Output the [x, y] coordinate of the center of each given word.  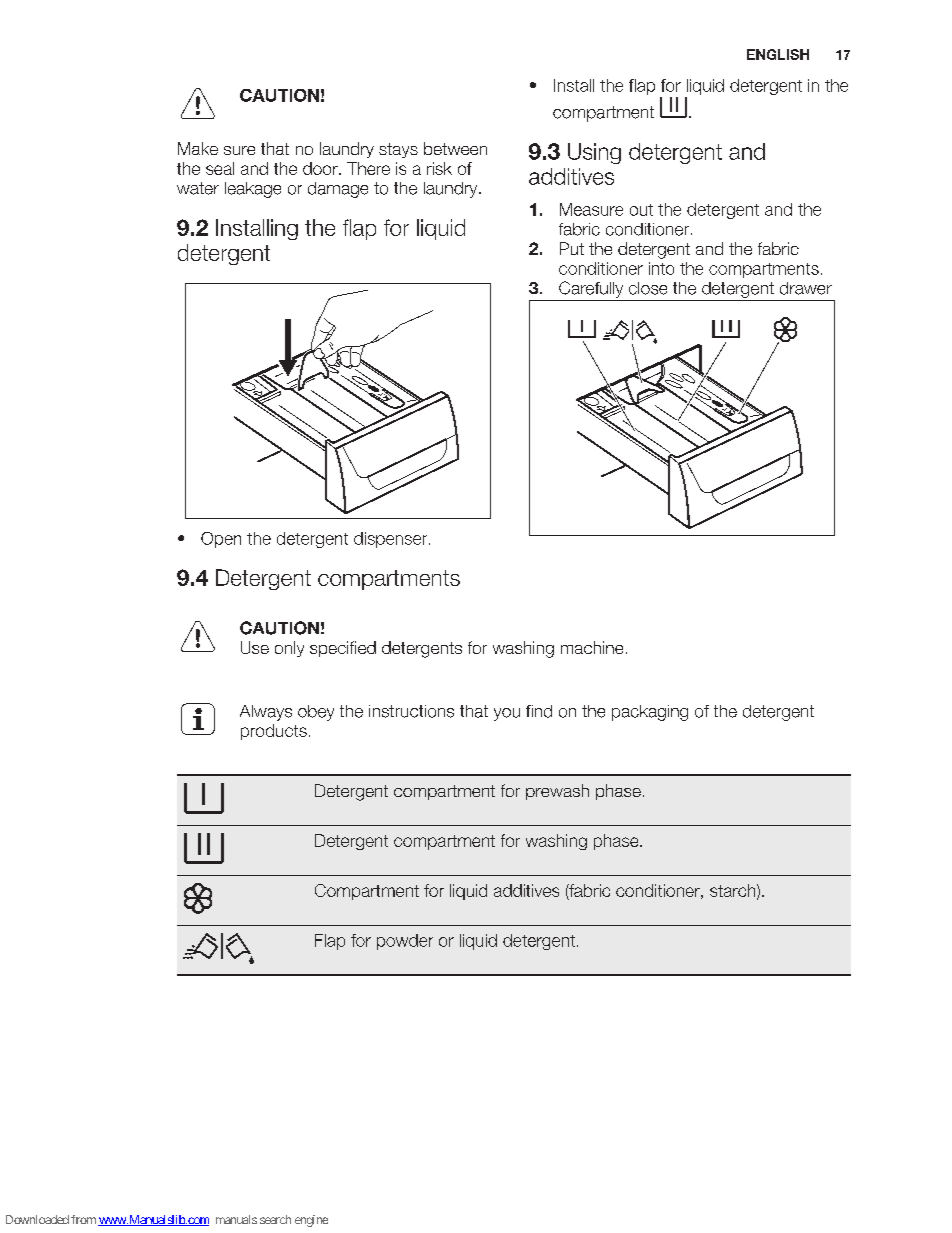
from [83, 1219]
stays [398, 150]
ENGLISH [778, 54]
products [274, 732]
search [275, 1219]
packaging [650, 713]
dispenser [392, 540]
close [648, 288]
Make [198, 148]
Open [221, 540]
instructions [411, 711]
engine [311, 1221]
